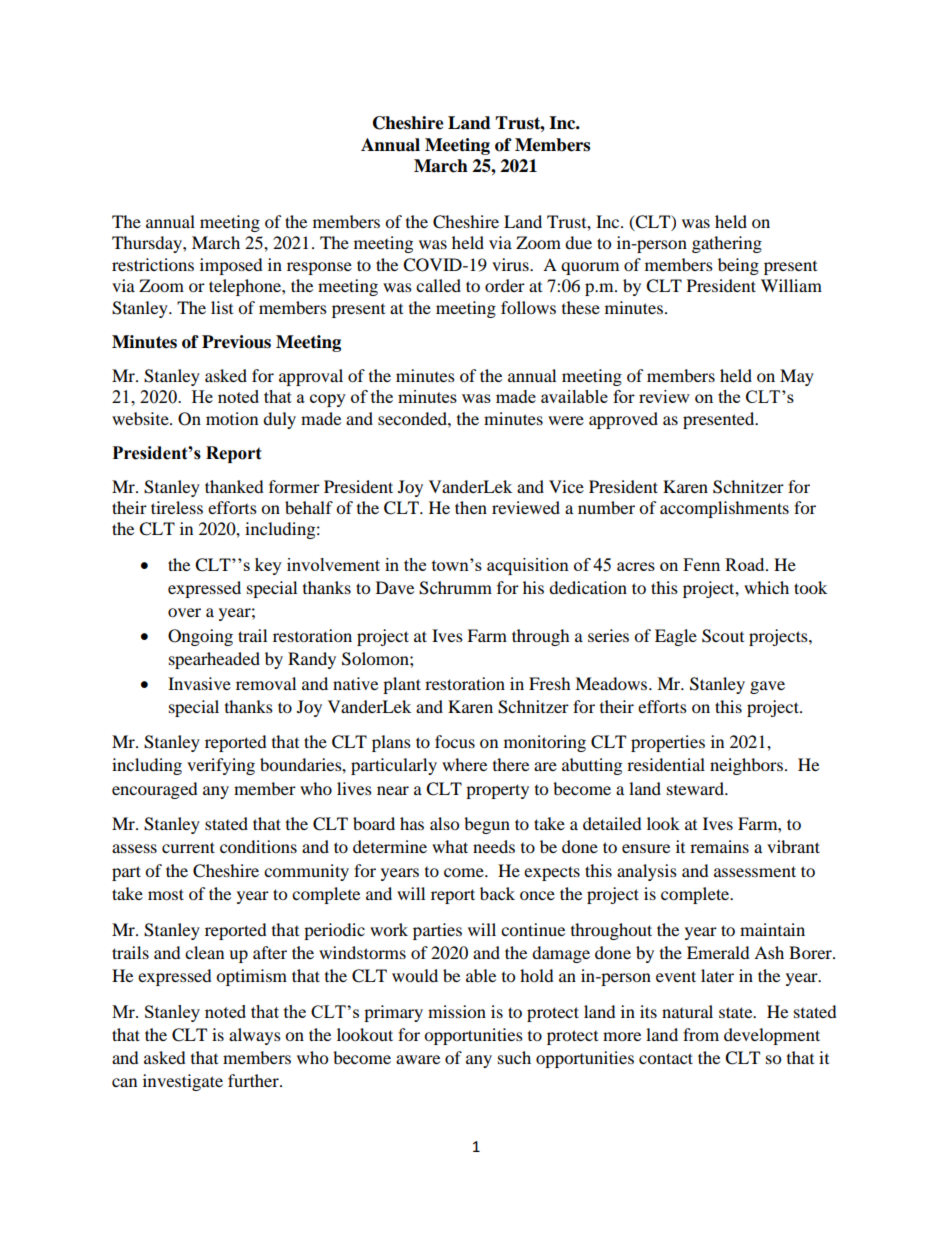 This screenshot has width=952, height=1233. What do you see at coordinates (214, 660) in the screenshot?
I see `spearheaded` at bounding box center [214, 660].
